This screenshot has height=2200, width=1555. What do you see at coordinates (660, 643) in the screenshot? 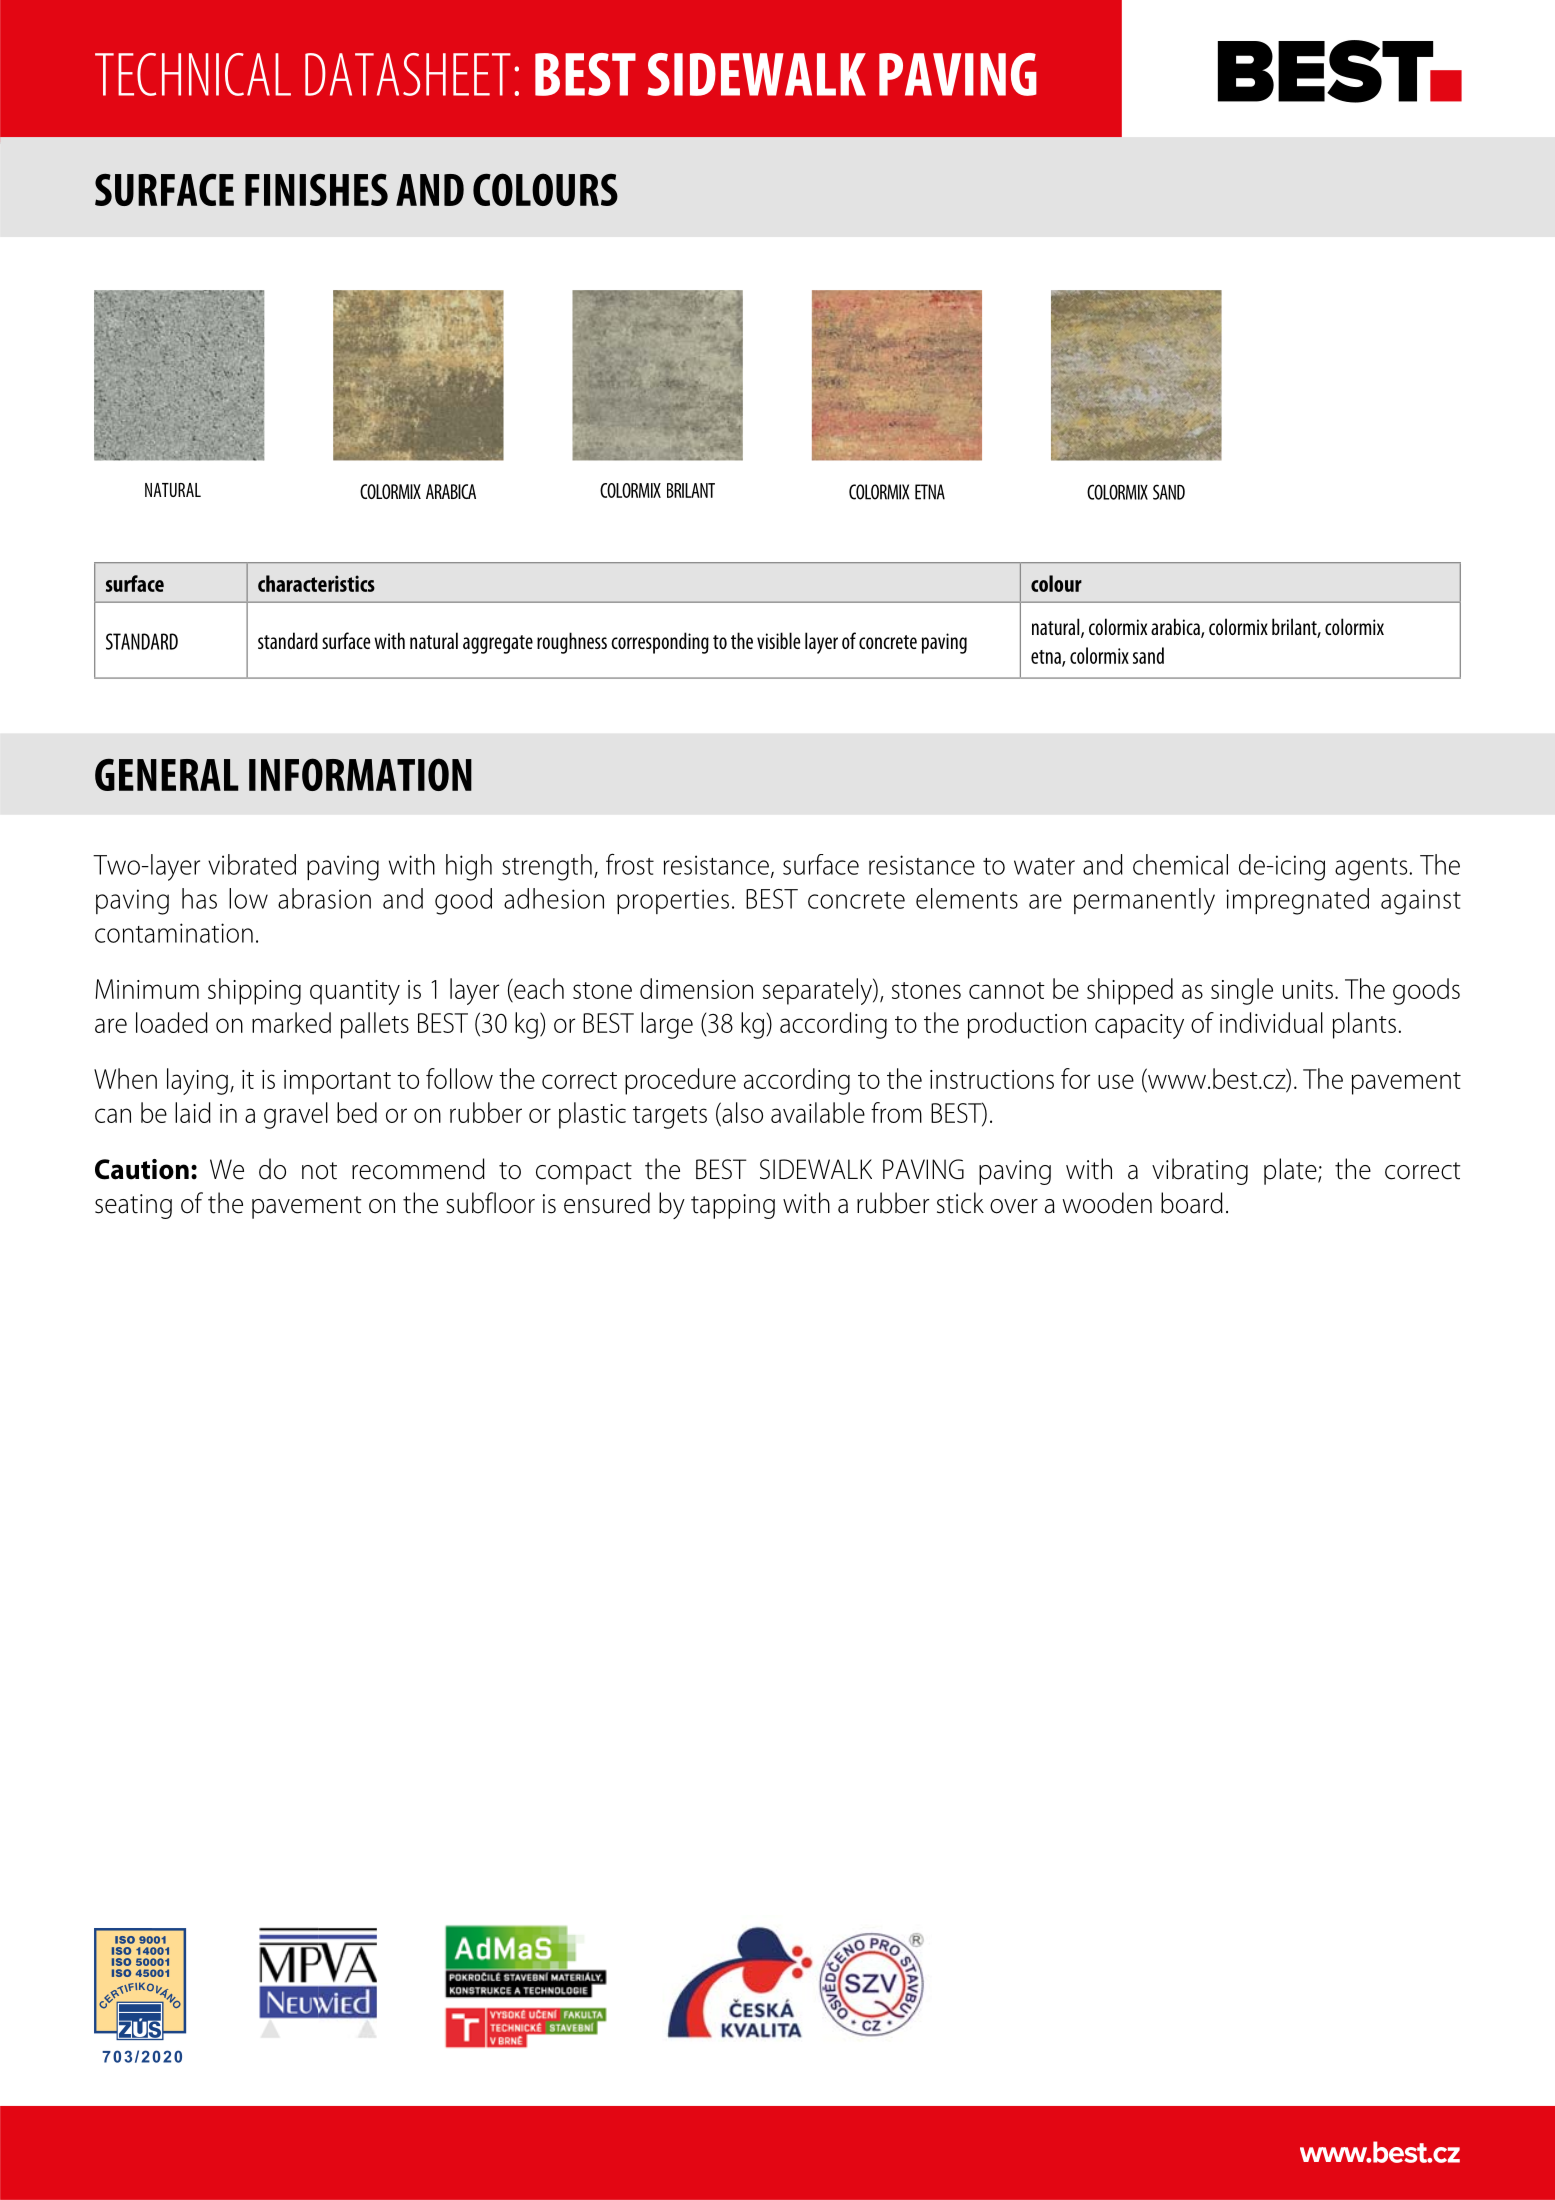
I see `corresponding` at bounding box center [660, 643].
